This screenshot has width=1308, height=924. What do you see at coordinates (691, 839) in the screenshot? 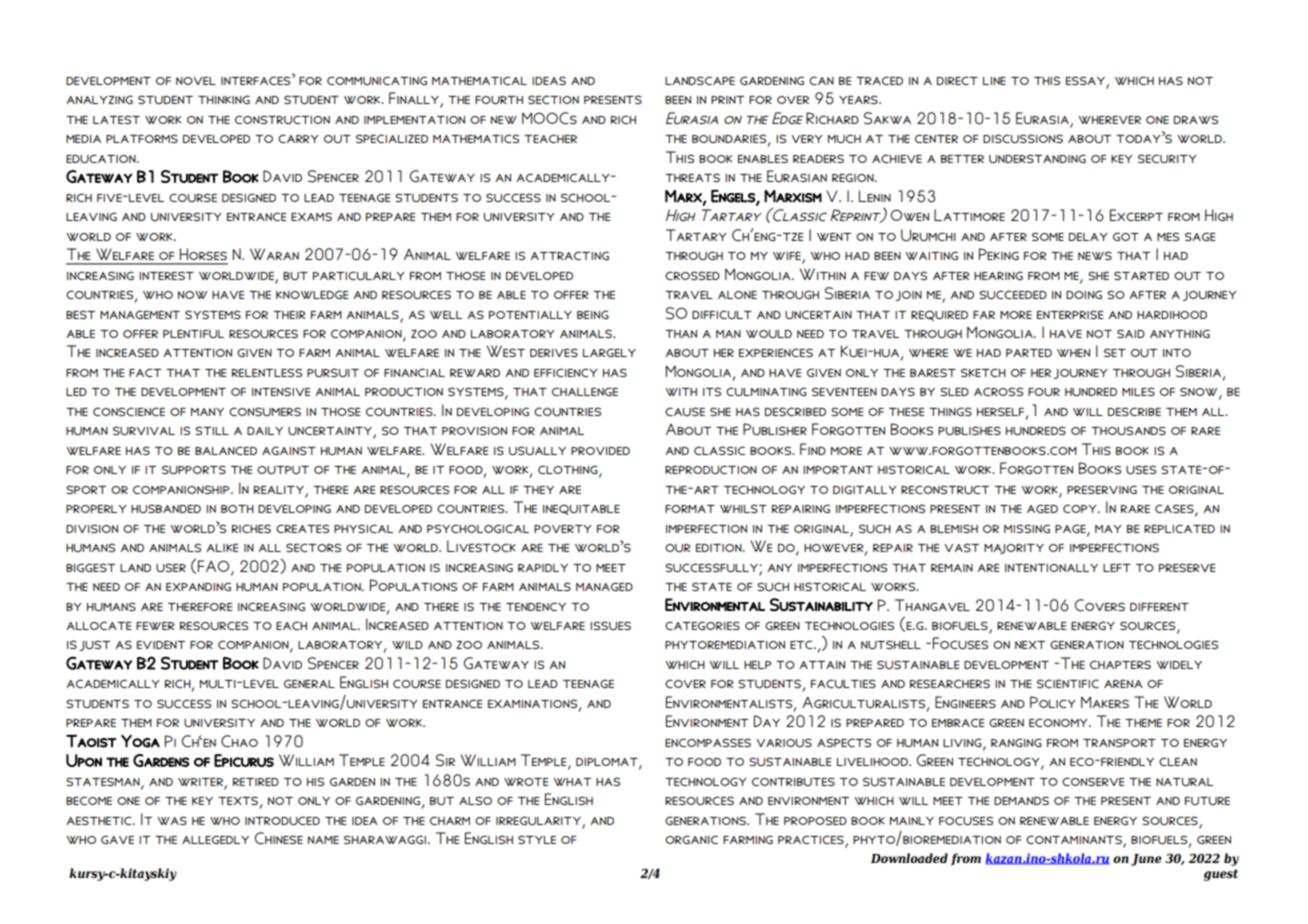
I see `organic` at bounding box center [691, 839].
